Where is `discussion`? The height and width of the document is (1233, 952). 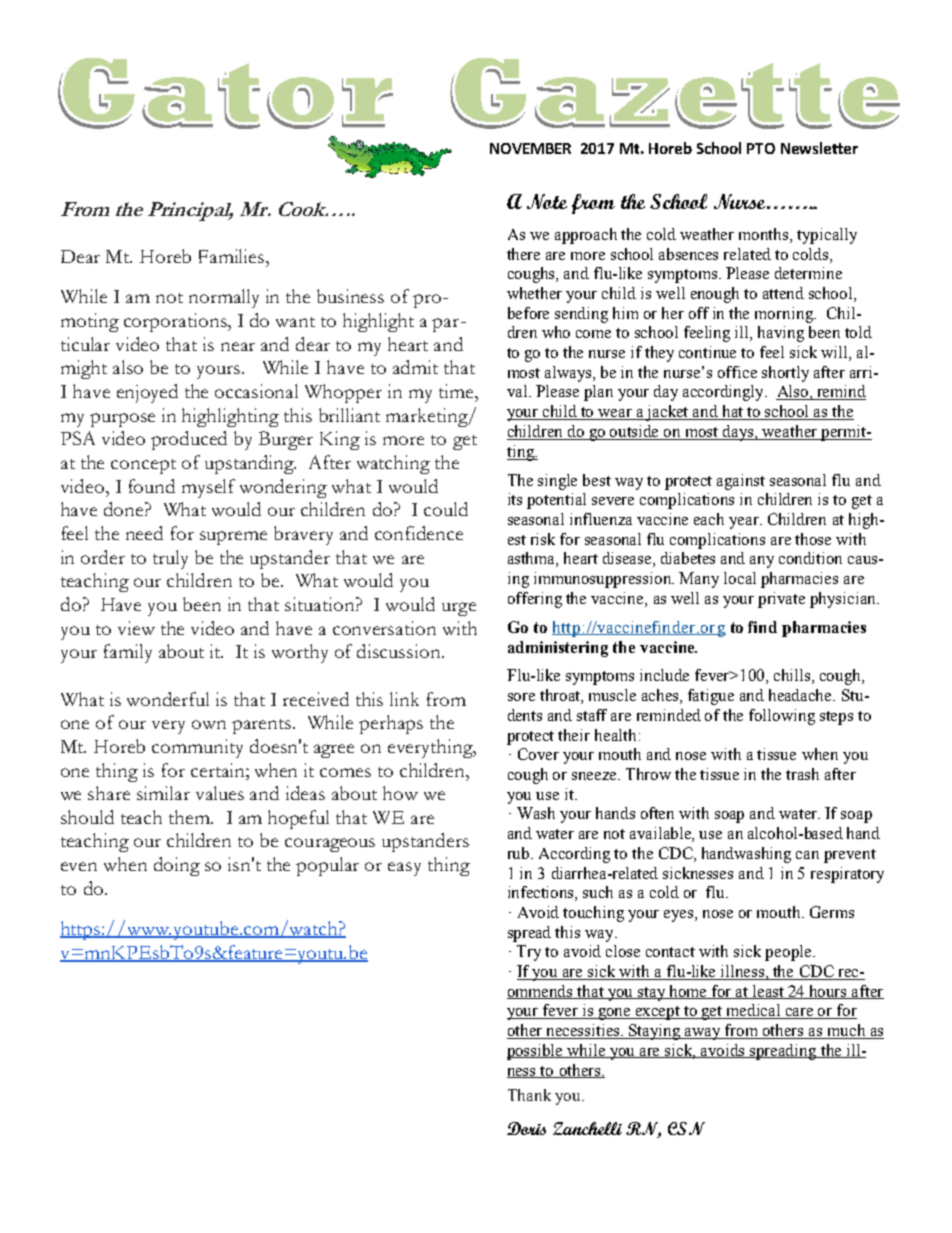
discussion is located at coordinates (400, 651).
